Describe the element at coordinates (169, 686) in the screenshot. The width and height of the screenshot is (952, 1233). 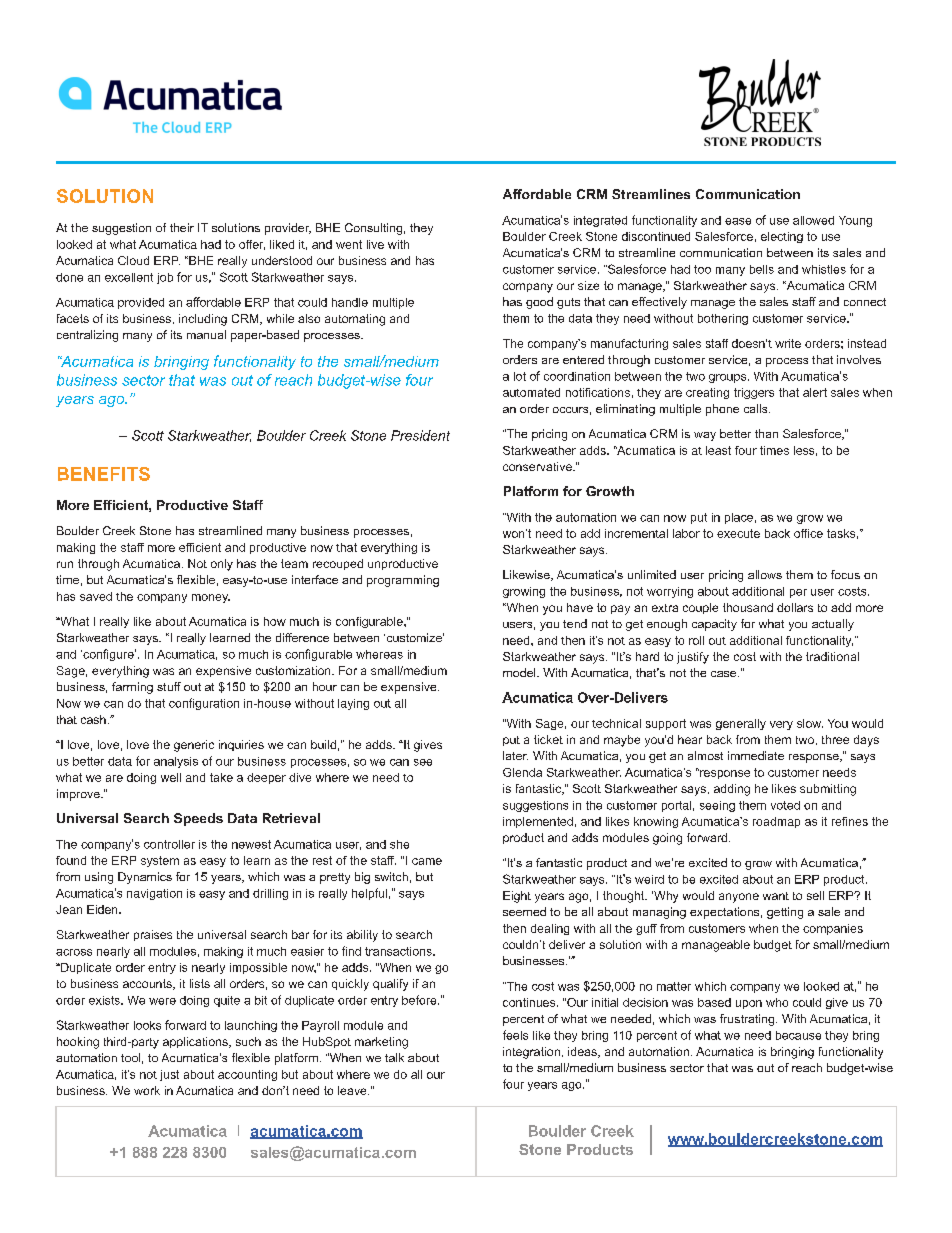
I see `stuff` at that location.
